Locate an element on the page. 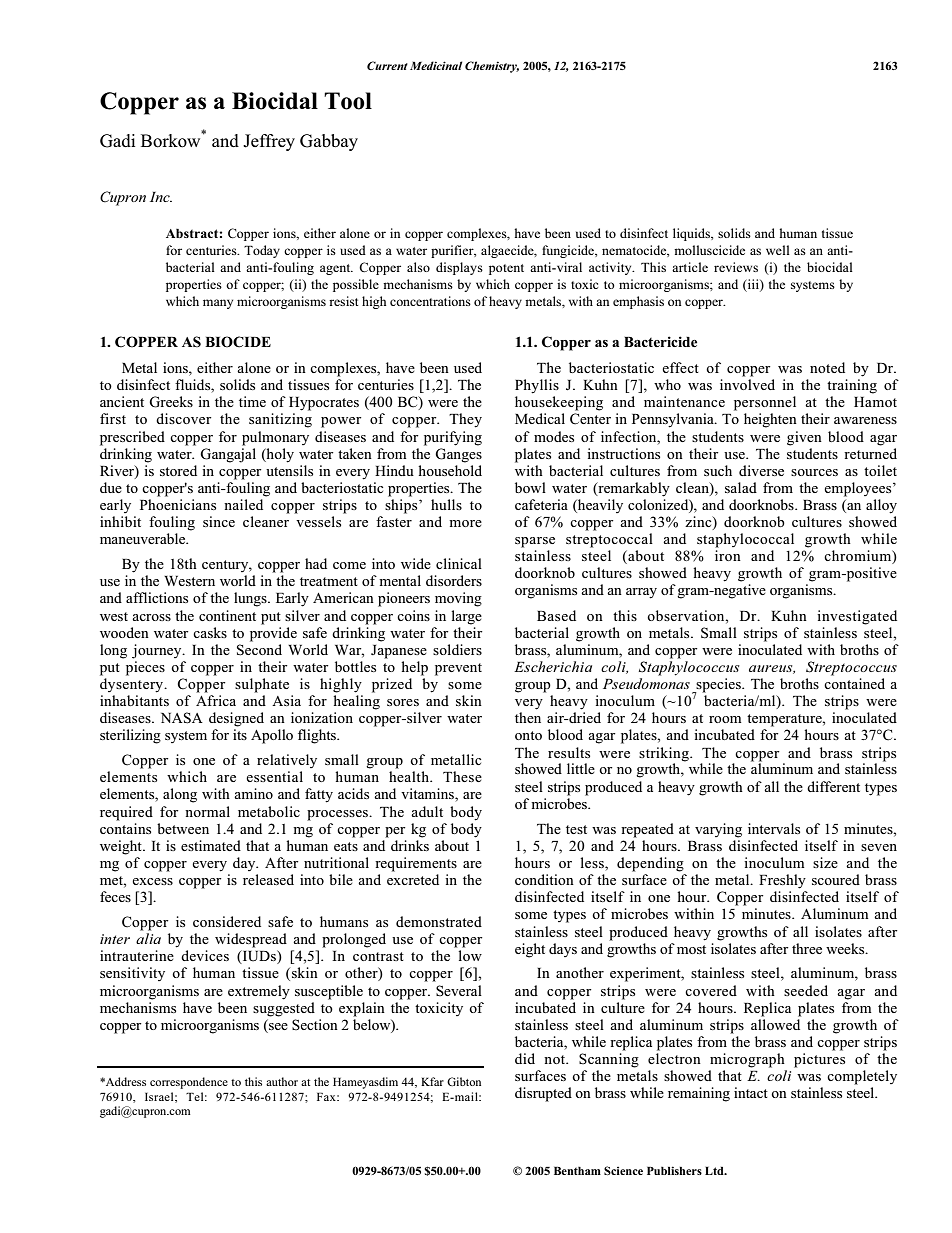 This page has height=1233, width=952. Phyllis is located at coordinates (537, 386).
